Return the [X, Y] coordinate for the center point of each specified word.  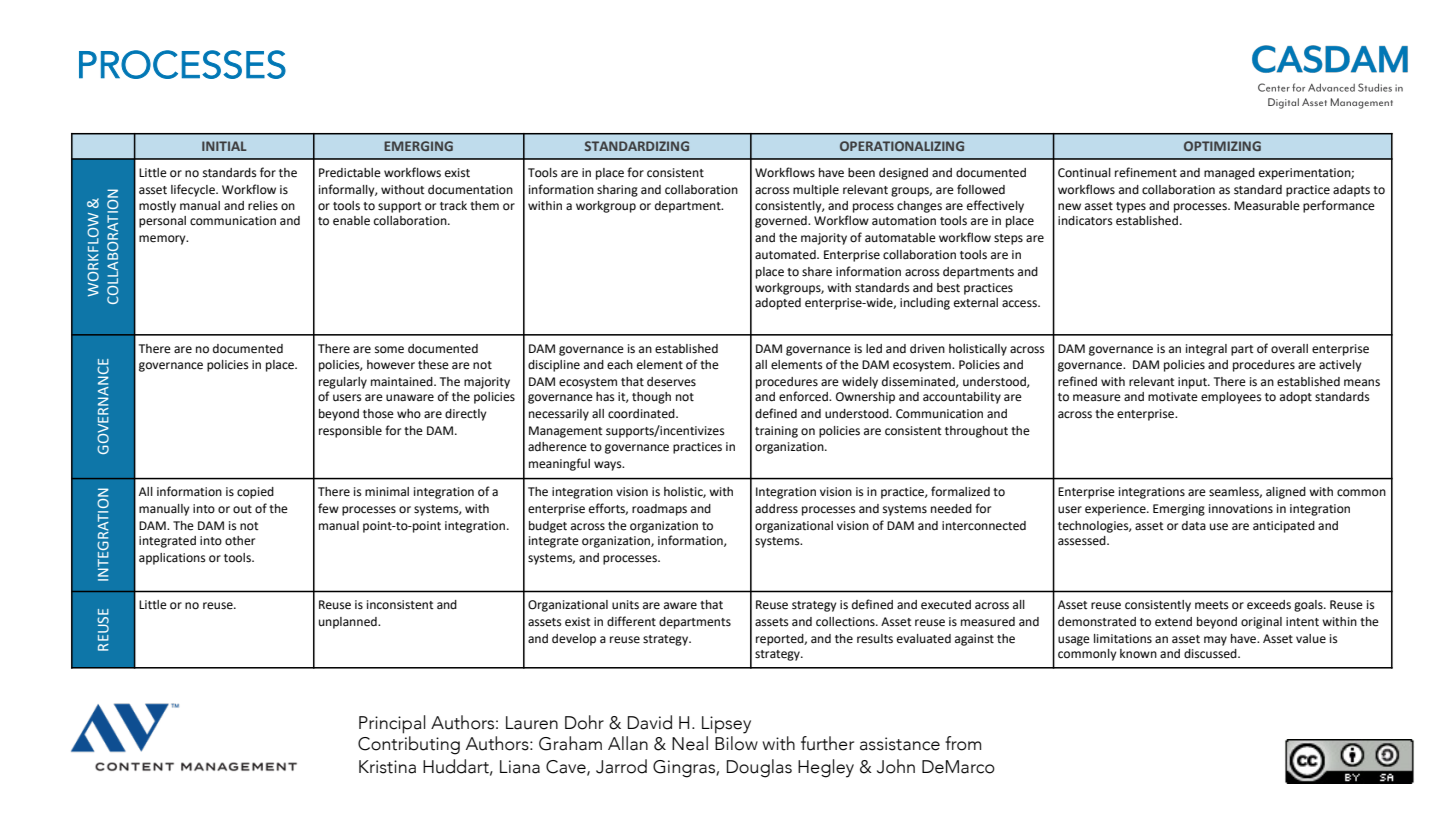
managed [1229, 174]
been [861, 173]
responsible [350, 432]
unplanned [349, 623]
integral [1206, 350]
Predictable [350, 173]
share [817, 272]
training [776, 432]
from [963, 743]
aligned [1286, 493]
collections [846, 622]
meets [1212, 605]
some [389, 350]
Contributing [409, 745]
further [827, 743]
